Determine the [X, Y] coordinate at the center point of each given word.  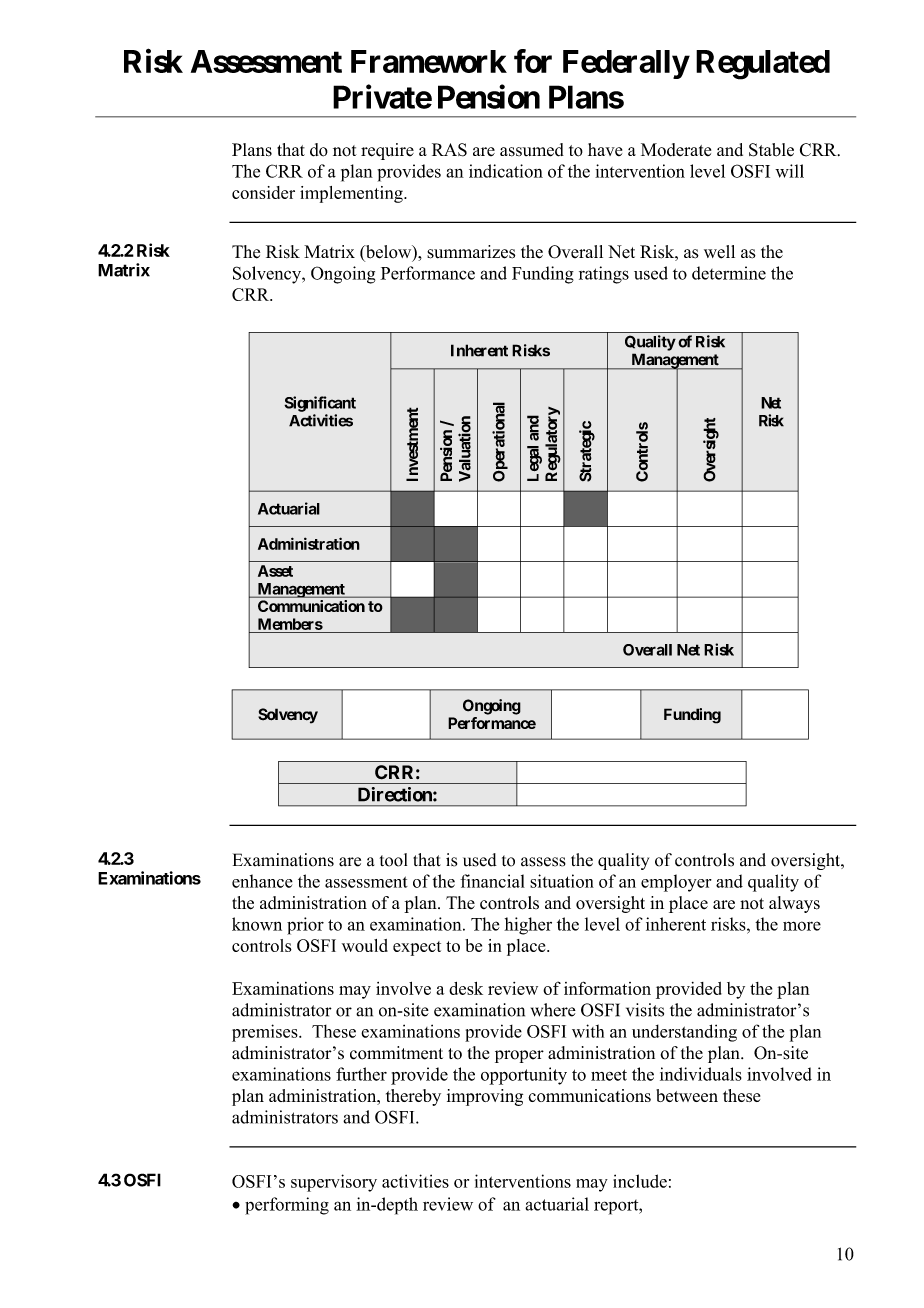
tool [393, 860]
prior [305, 926]
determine [729, 273]
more [802, 926]
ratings [604, 275]
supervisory [334, 1183]
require [387, 151]
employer [676, 883]
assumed [532, 150]
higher [528, 926]
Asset [275, 571]
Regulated [763, 65]
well [719, 252]
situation [562, 881]
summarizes [471, 252]
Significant [320, 404]
